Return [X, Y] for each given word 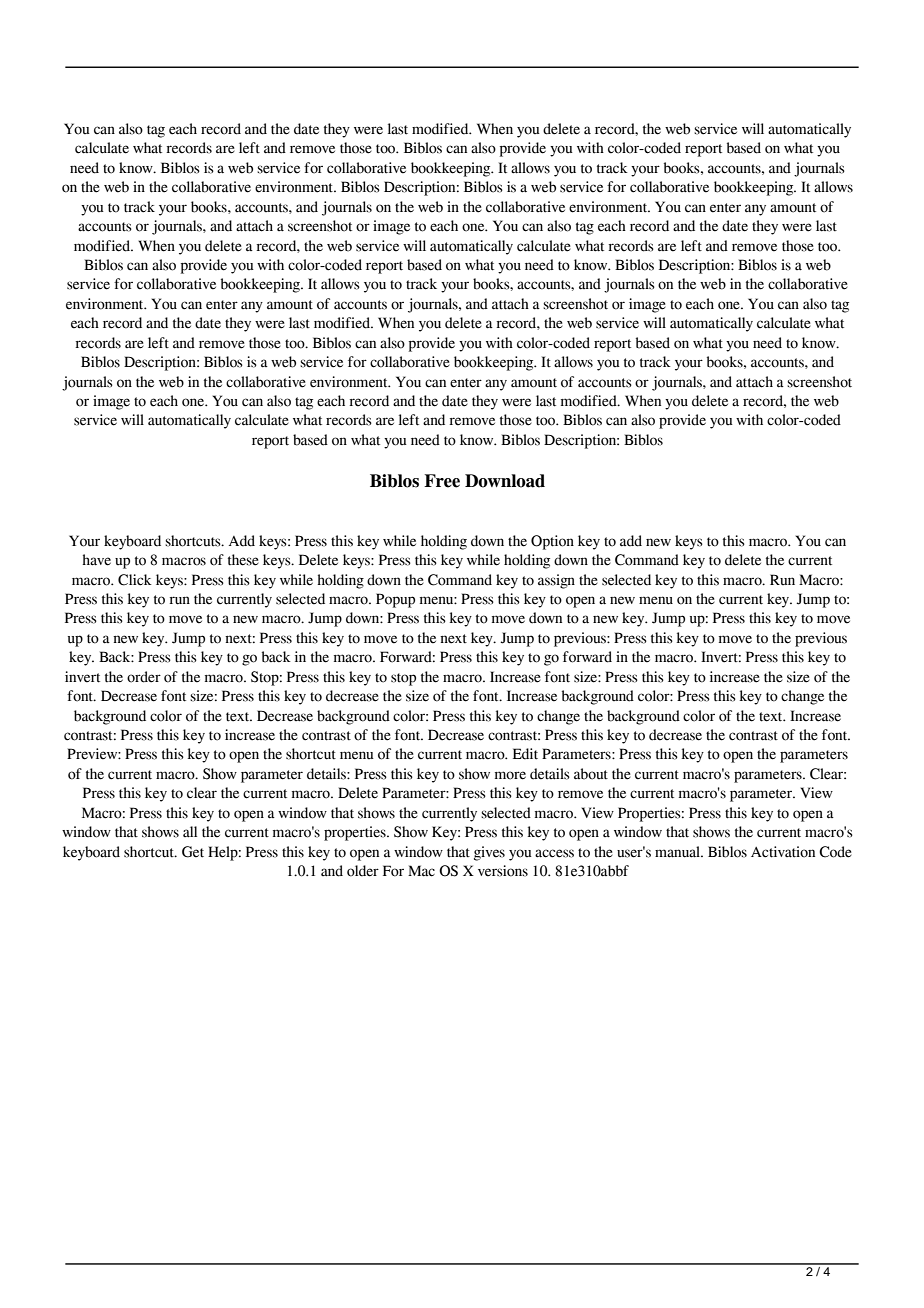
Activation [783, 852]
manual [678, 852]
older [363, 871]
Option [552, 542]
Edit [525, 754]
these [243, 560]
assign [556, 581]
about [591, 774]
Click [135, 580]
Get [193, 852]
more [510, 775]
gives [489, 853]
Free [442, 481]
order [144, 677]
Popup [395, 600]
